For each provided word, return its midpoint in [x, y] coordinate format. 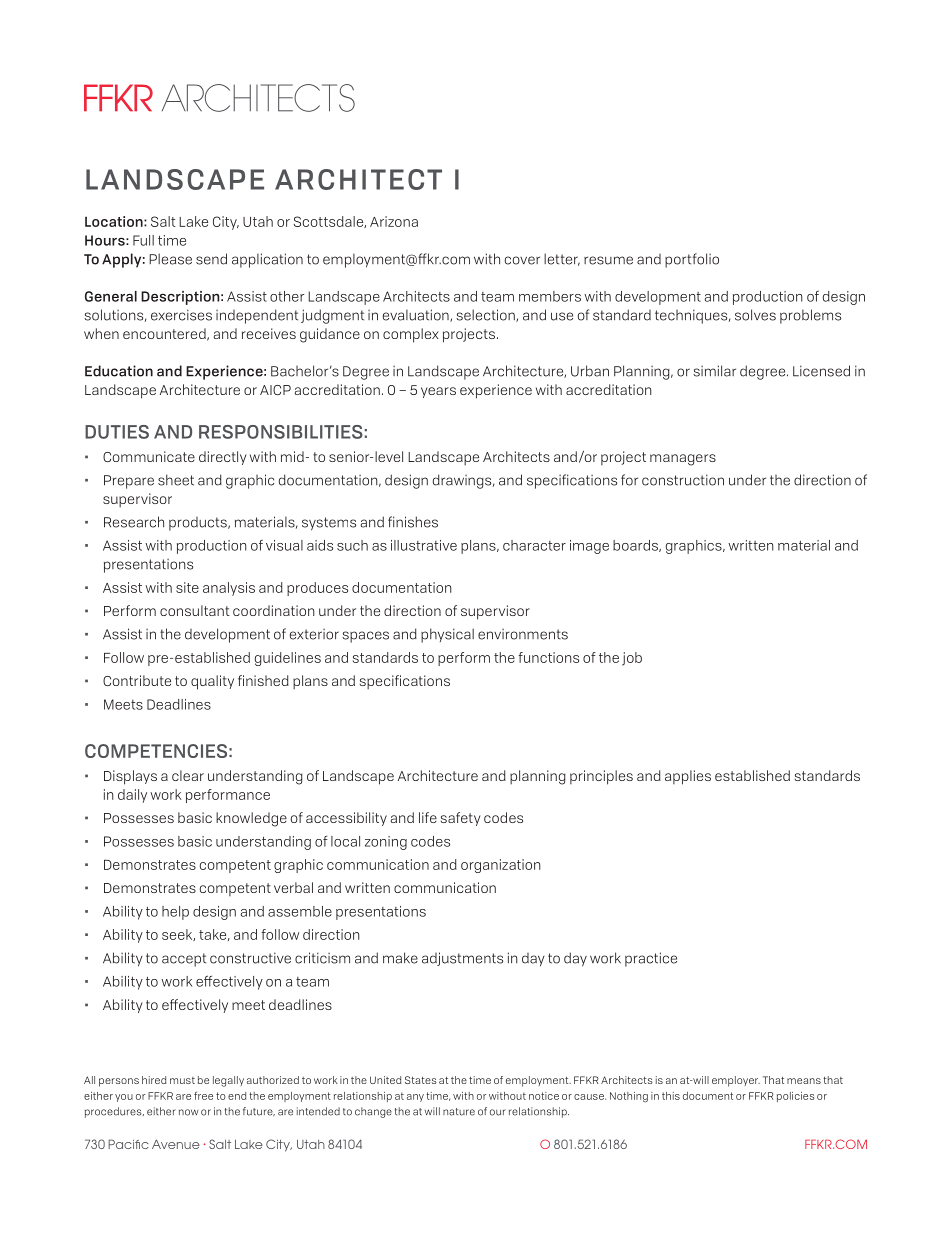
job [632, 659]
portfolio [692, 260]
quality [212, 682]
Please [170, 259]
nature [459, 1112]
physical [447, 635]
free [203, 1095]
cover [522, 260]
